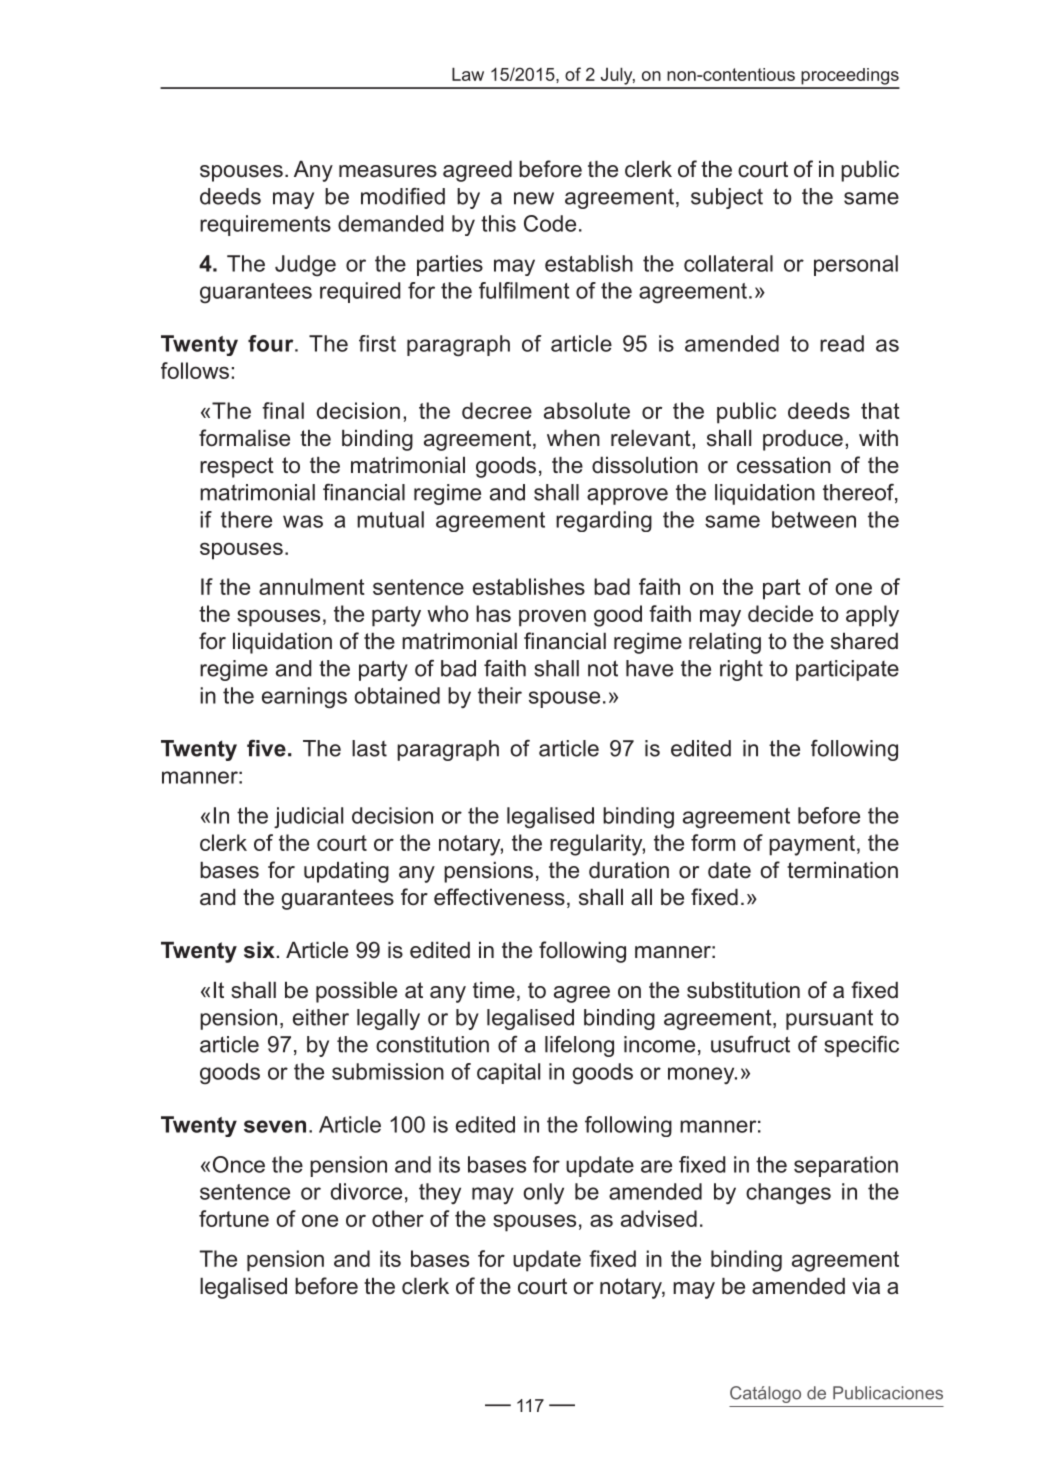 Image resolution: width=1060 pixels, height=1477 pixels. I want to click on time, so click(494, 990).
